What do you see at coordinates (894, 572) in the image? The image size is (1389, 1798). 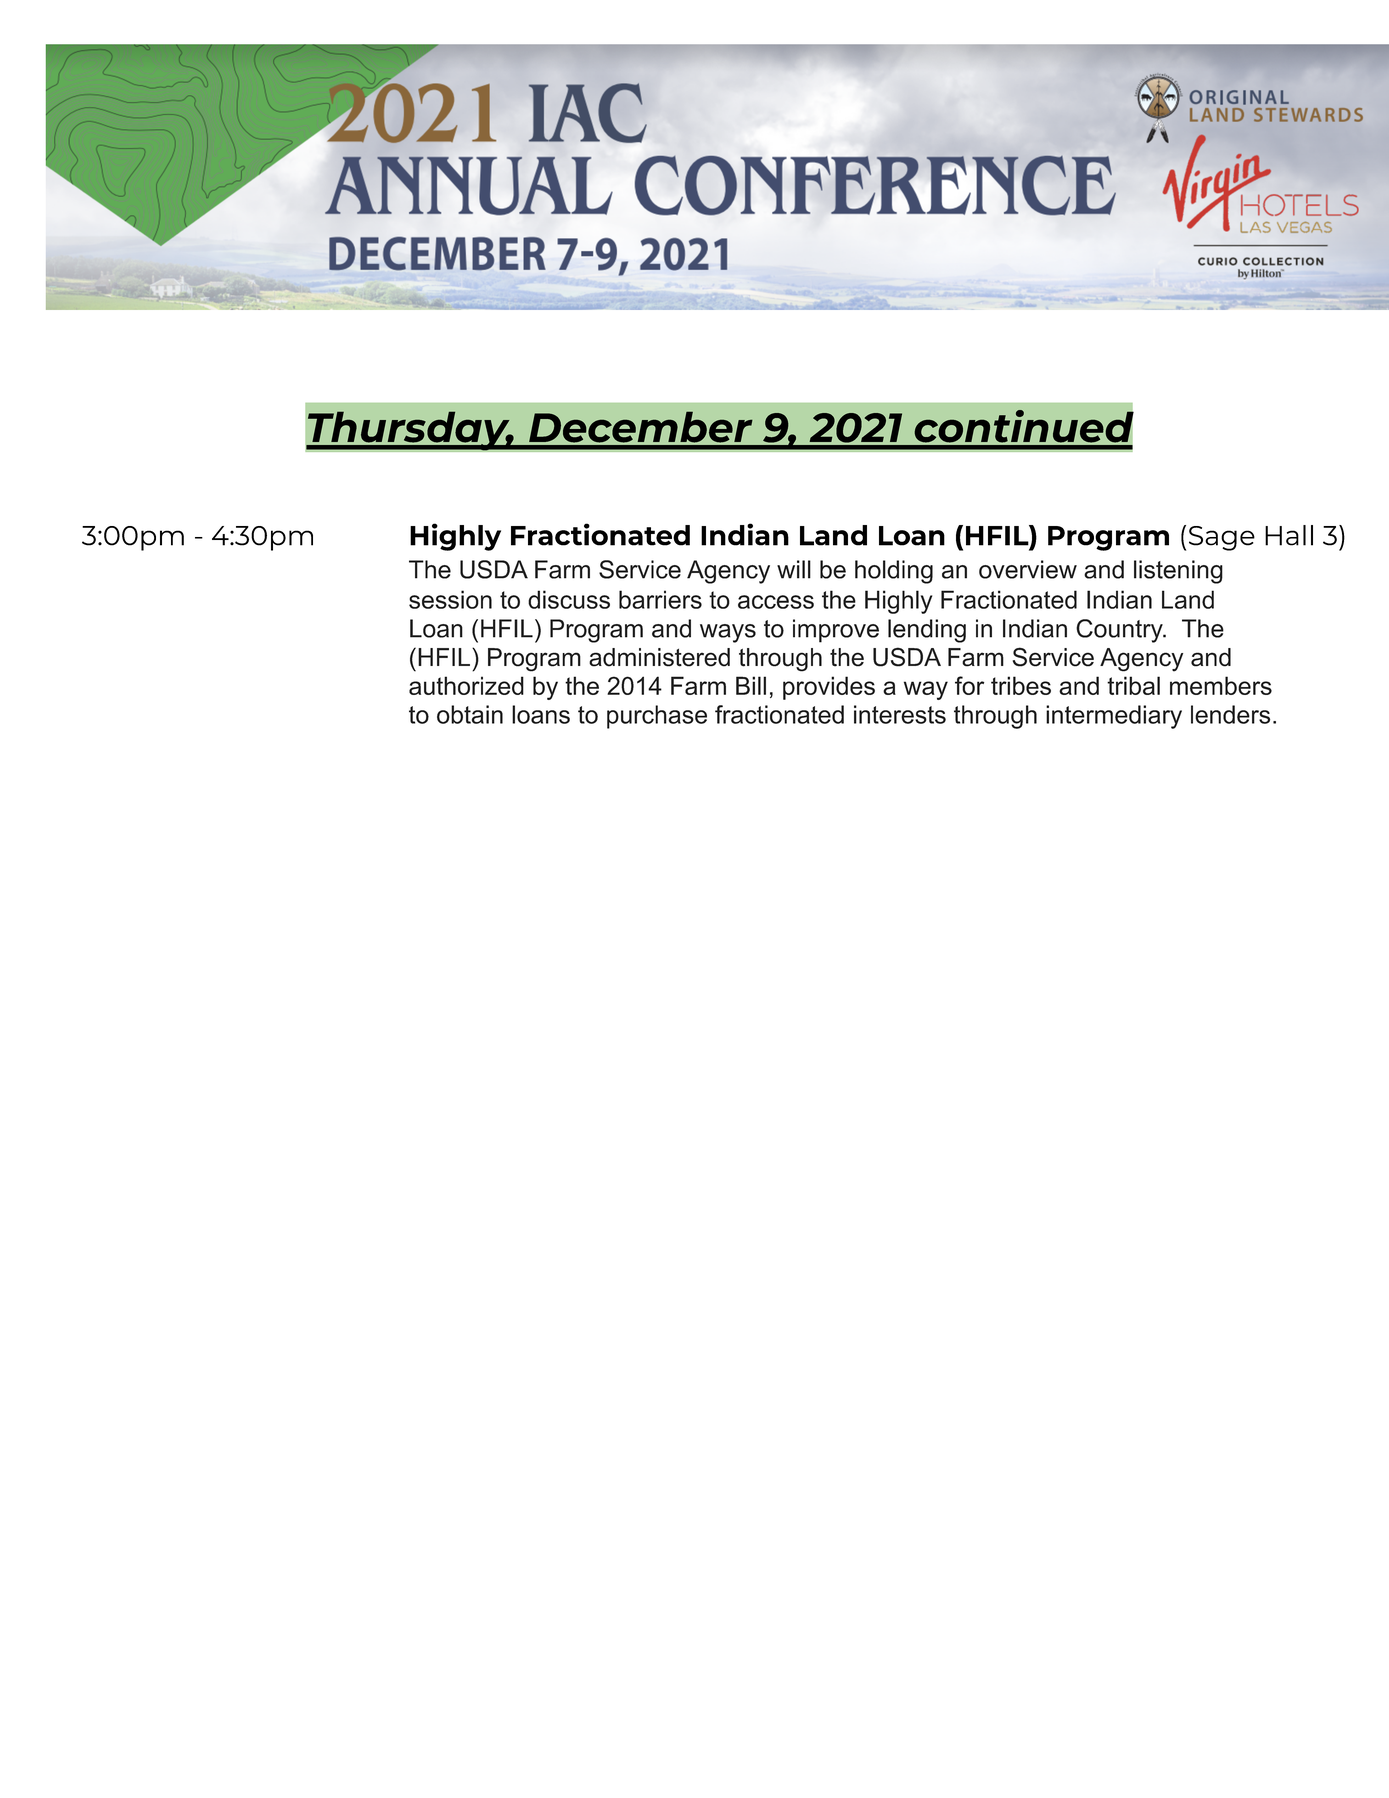 I see `holding` at bounding box center [894, 572].
